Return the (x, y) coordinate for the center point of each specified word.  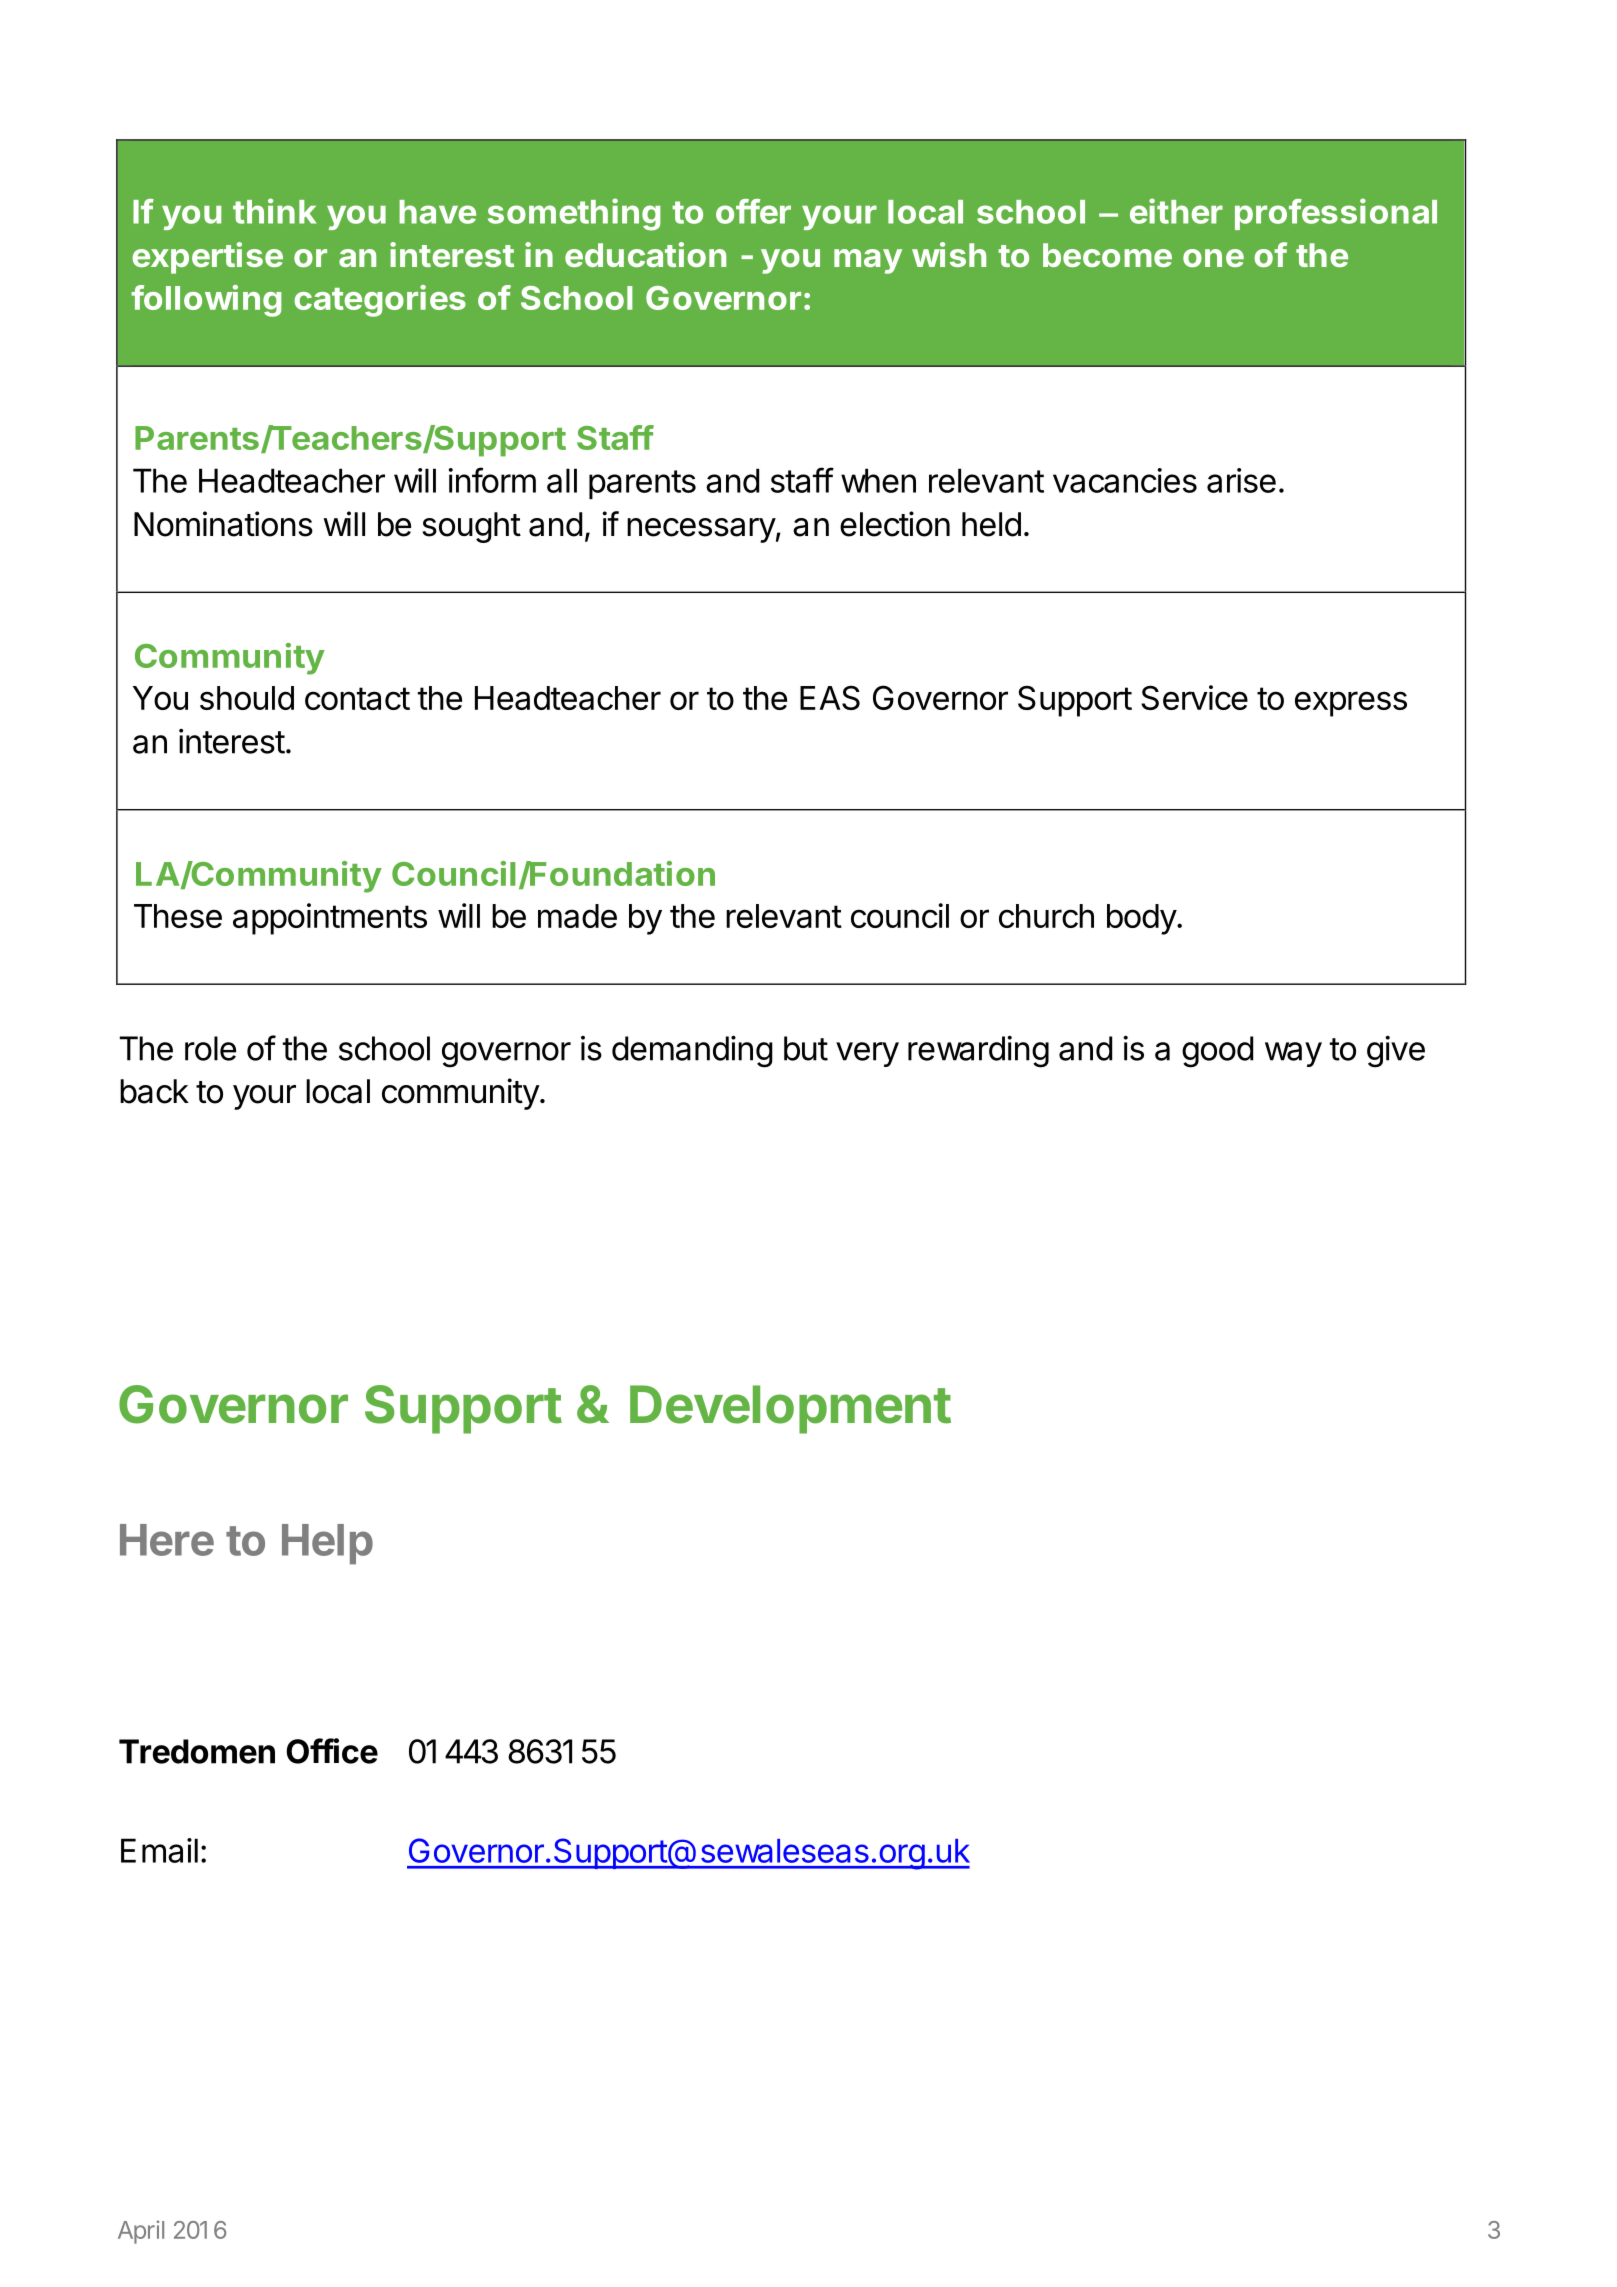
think (274, 211)
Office (332, 1751)
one (1213, 258)
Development (790, 1409)
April (141, 2232)
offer (753, 211)
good (1217, 1052)
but (806, 1048)
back (154, 1091)
